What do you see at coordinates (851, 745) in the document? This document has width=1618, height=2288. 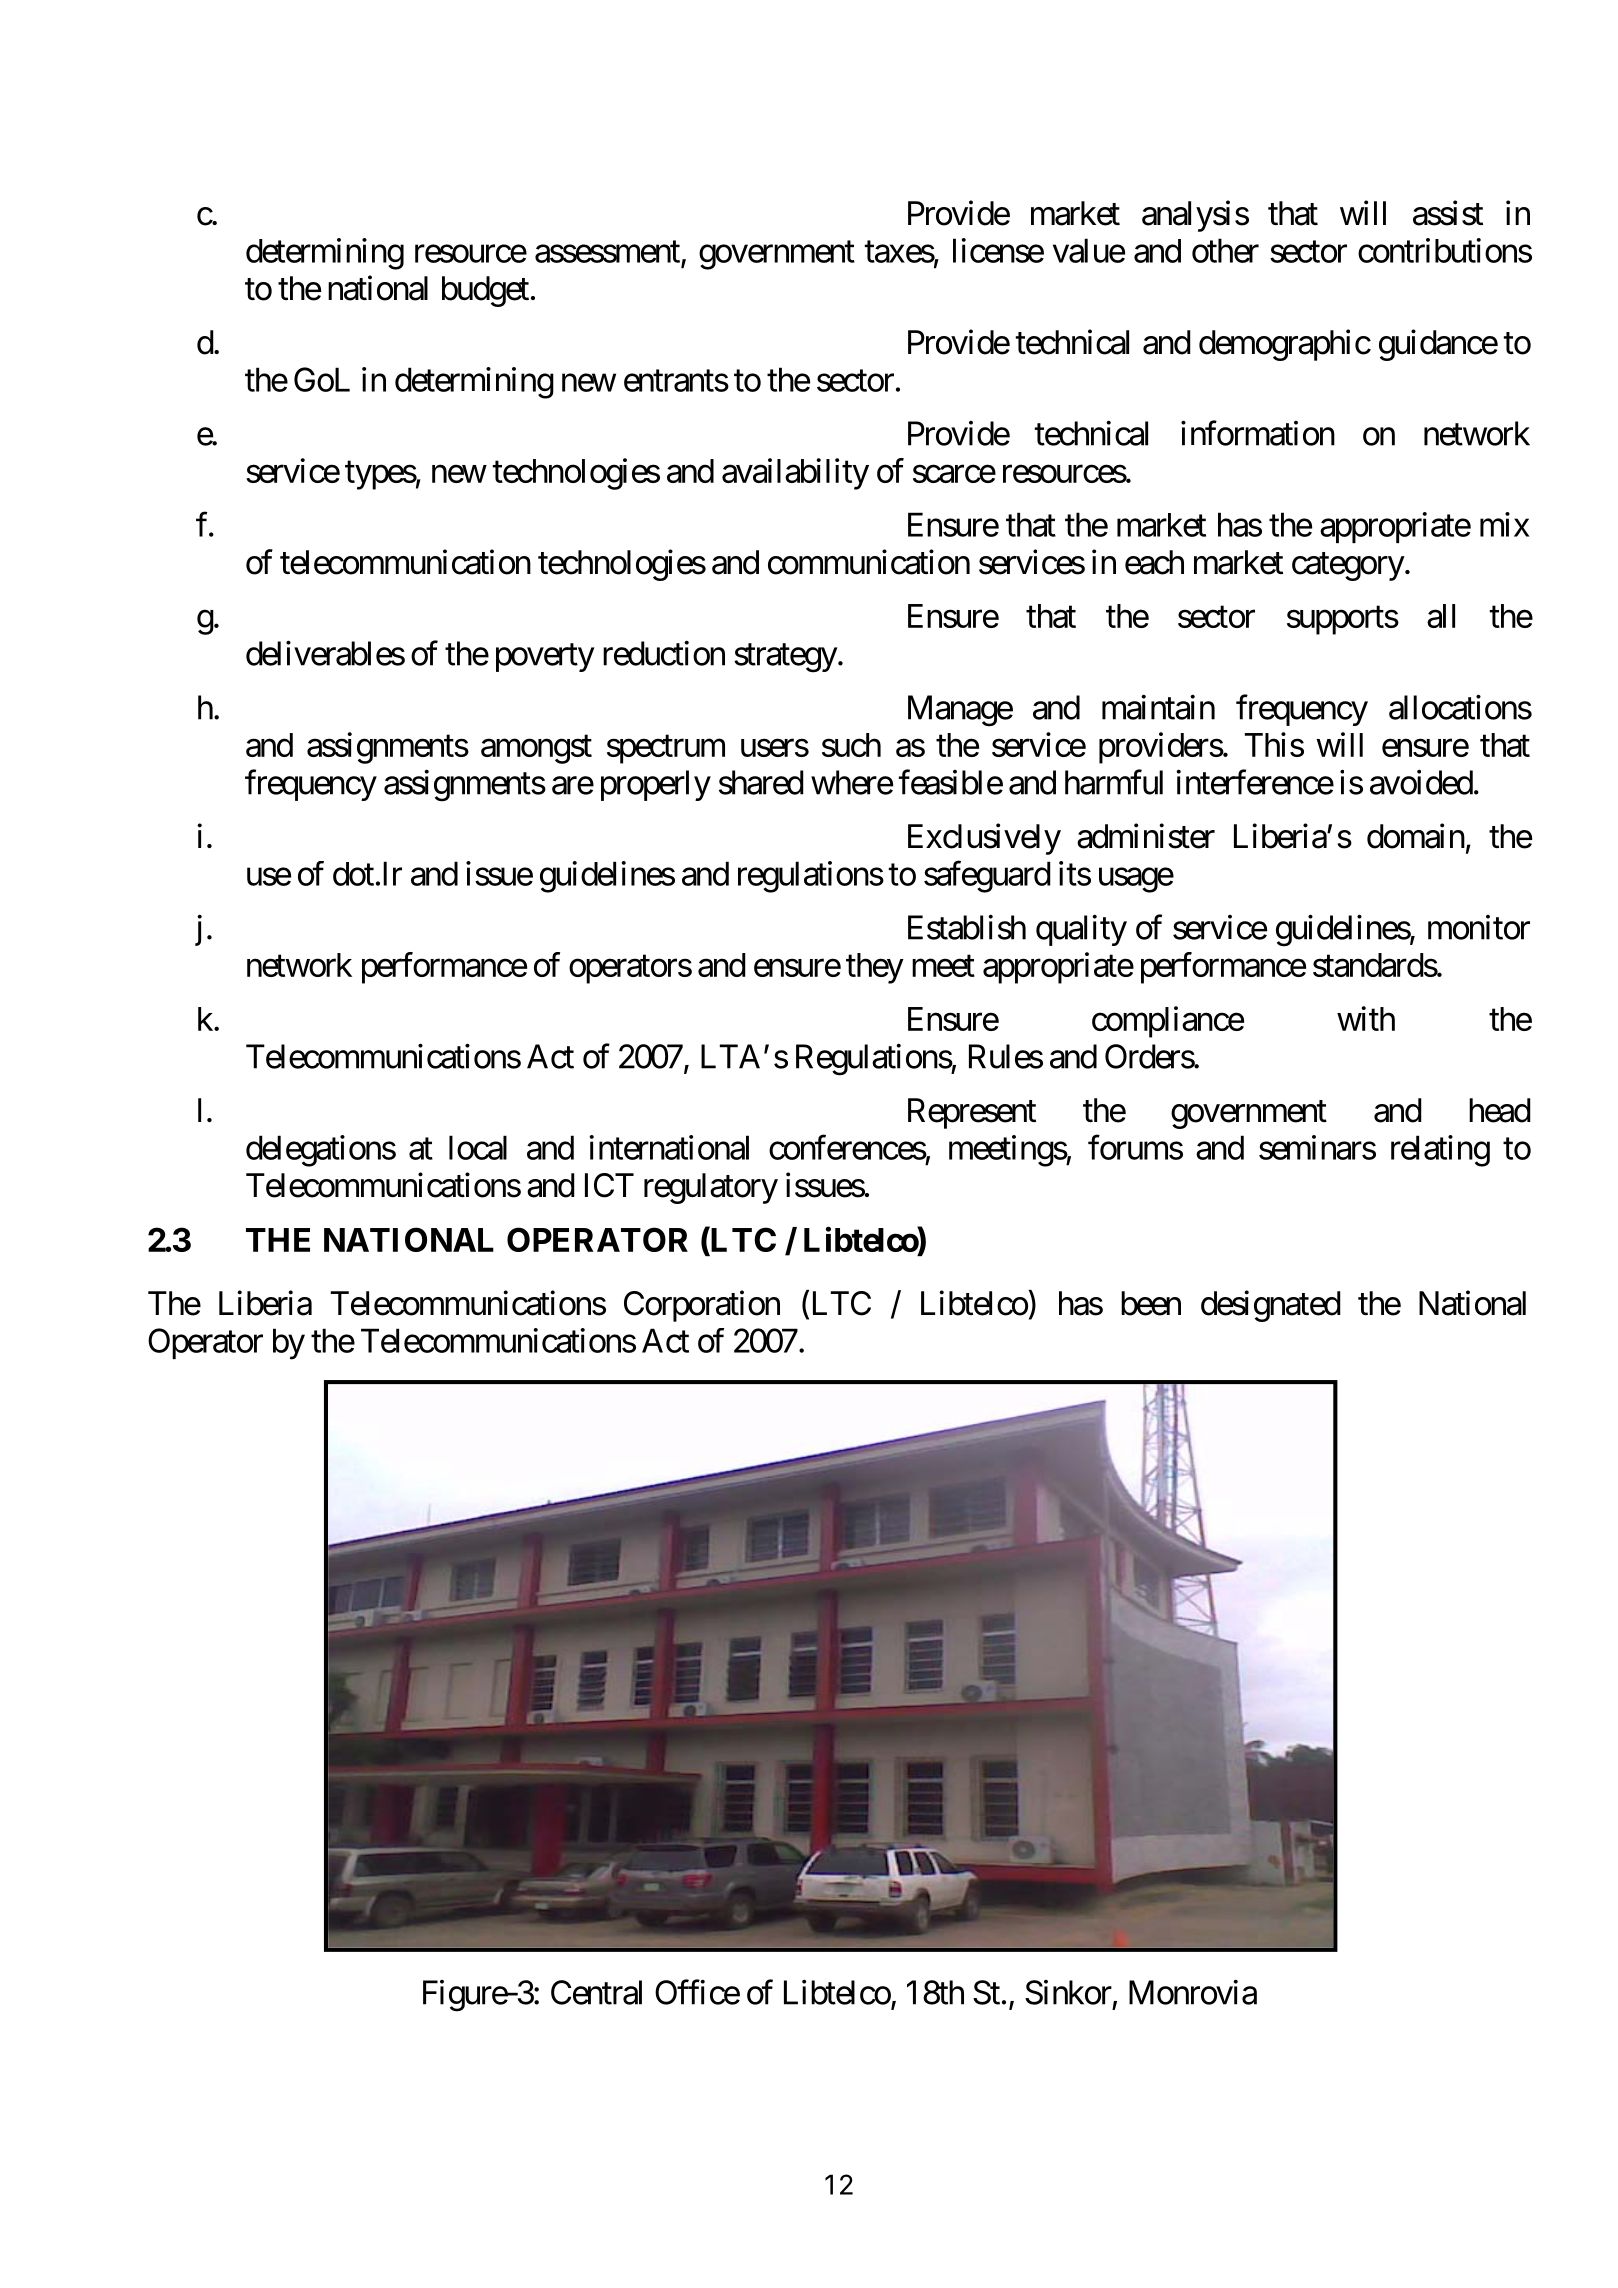 I see `such` at bounding box center [851, 745].
